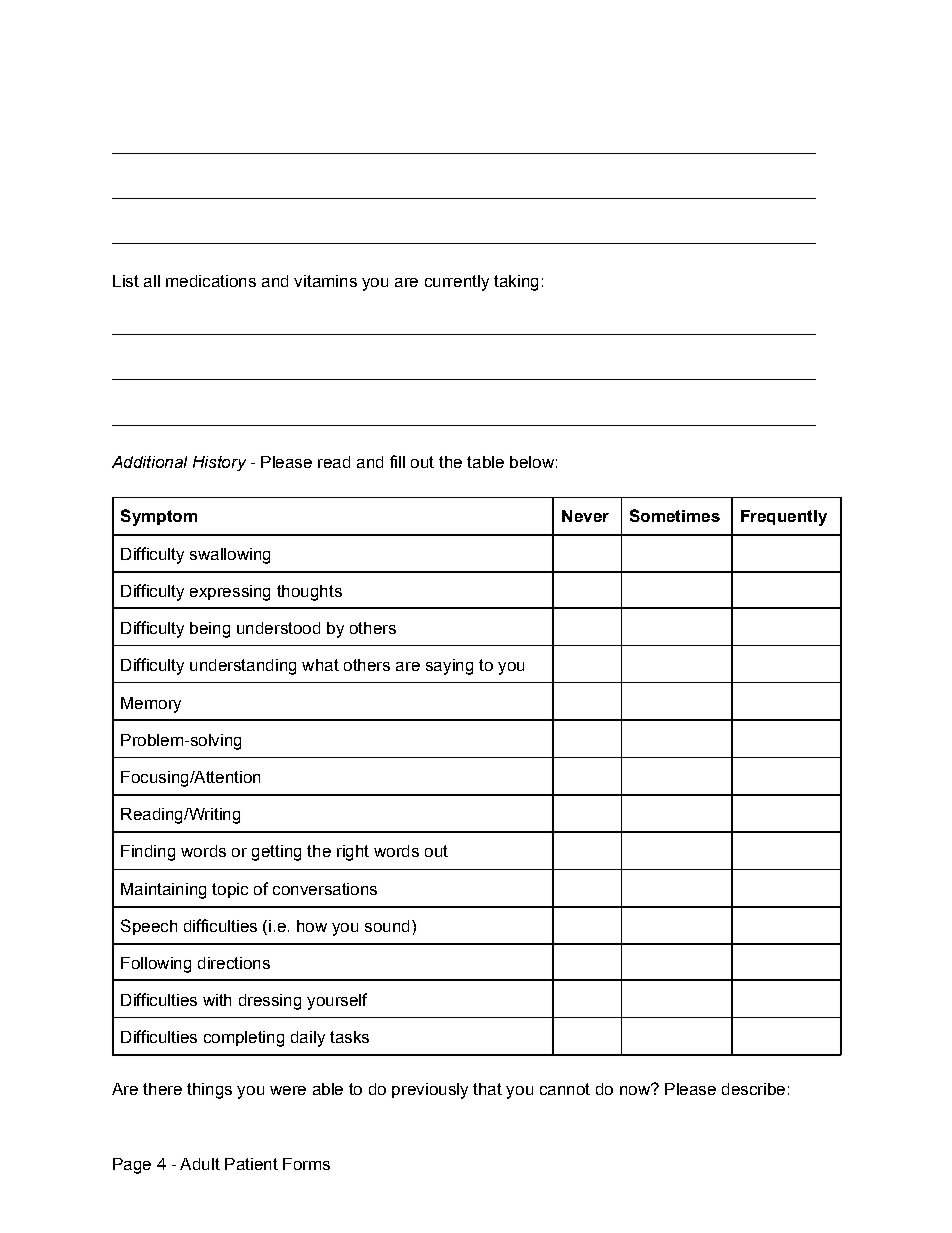  I want to click on currently, so click(457, 283).
